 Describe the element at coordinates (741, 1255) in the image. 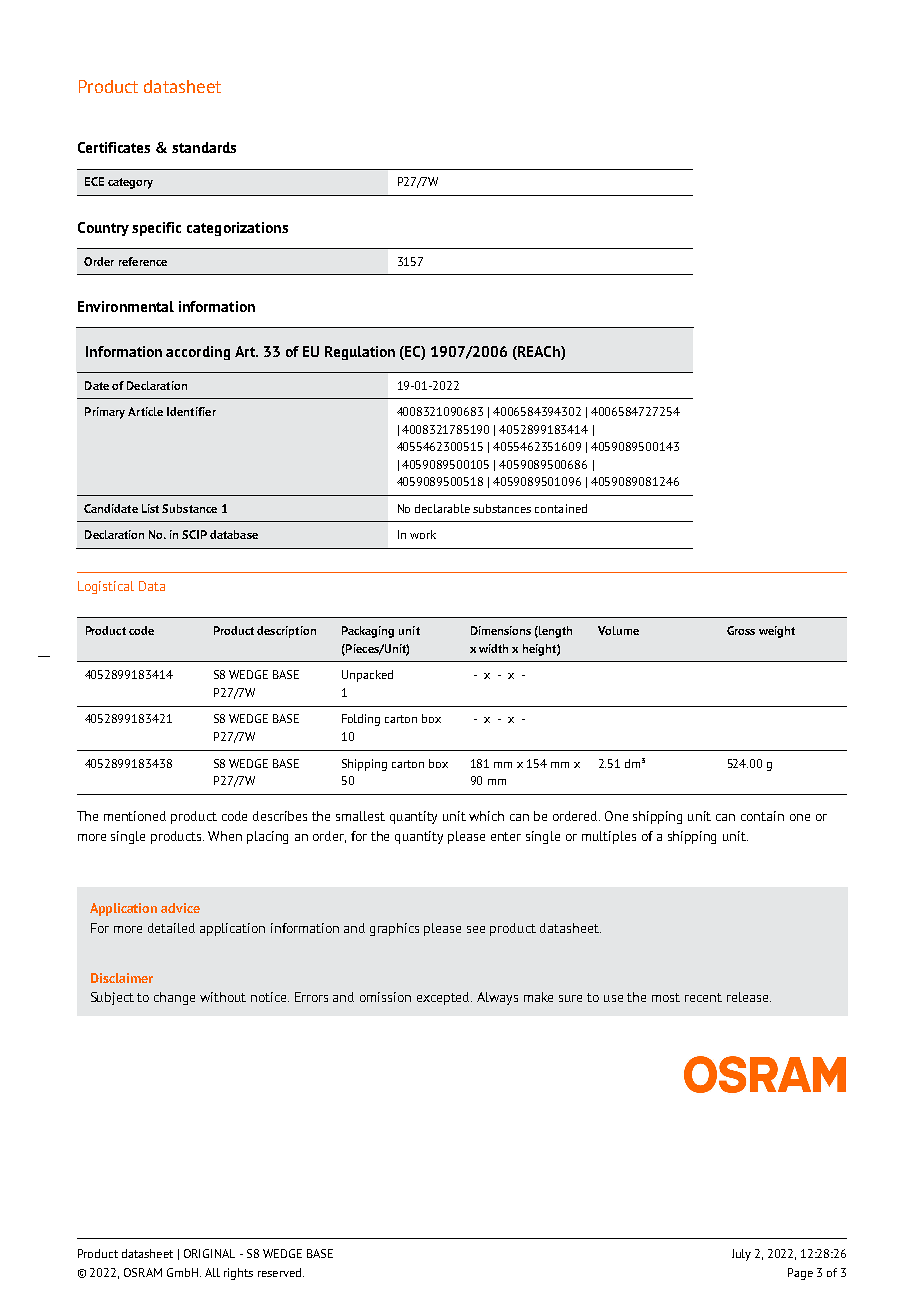

I see `July` at that location.
